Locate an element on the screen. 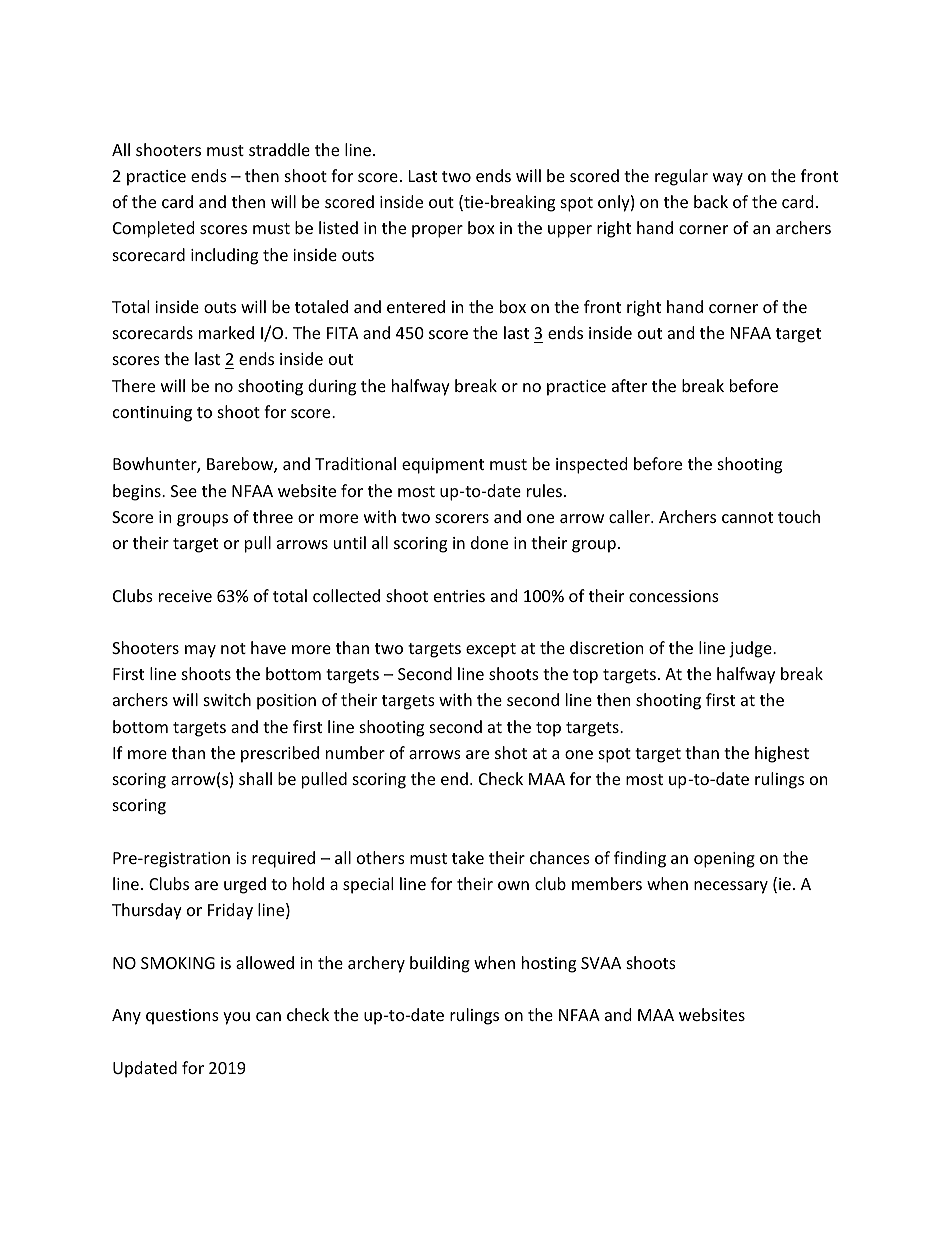 The image size is (952, 1233). proper is located at coordinates (437, 231).
